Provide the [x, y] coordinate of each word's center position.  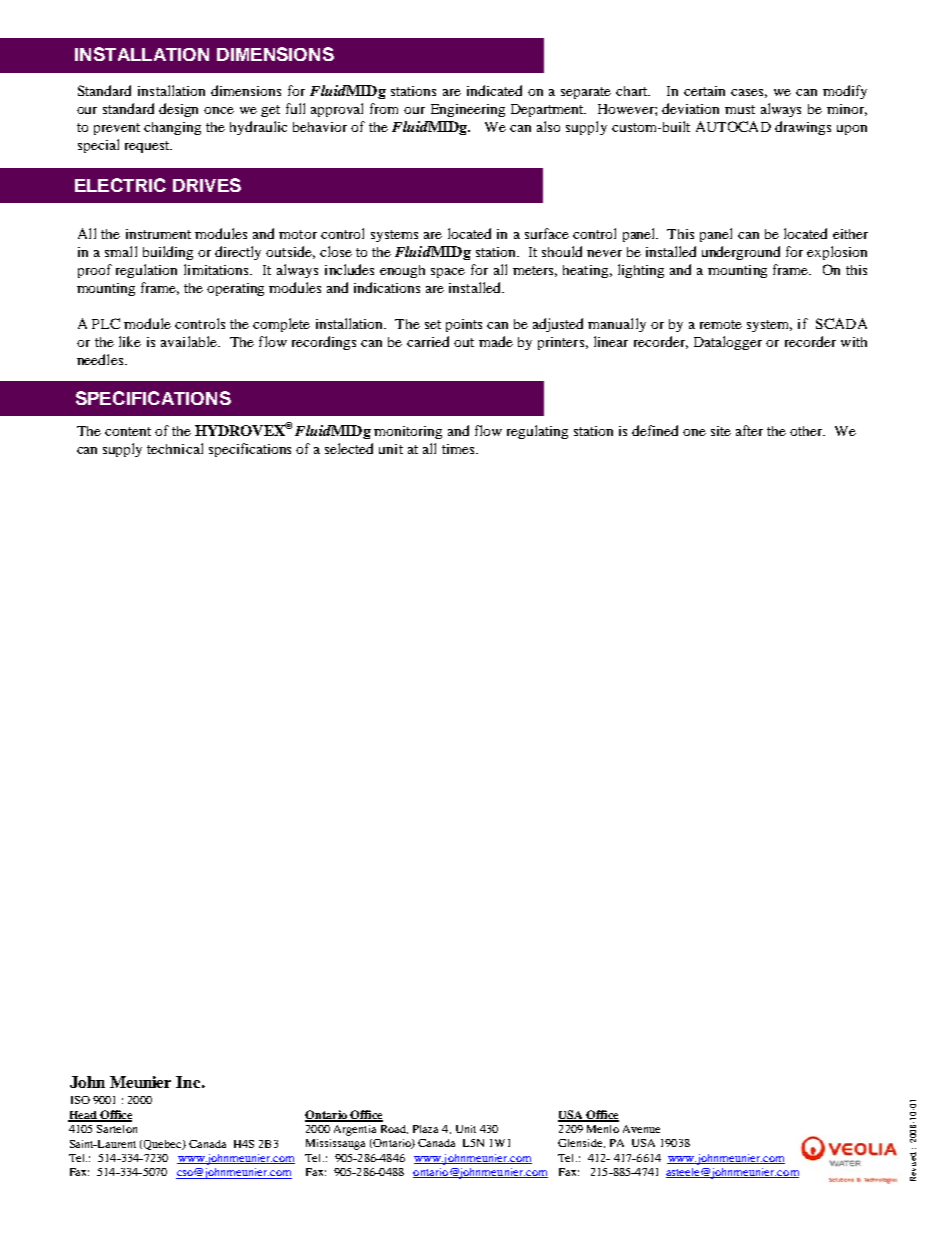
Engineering [468, 110]
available [190, 341]
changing [172, 128]
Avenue [641, 1129]
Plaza [425, 1129]
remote [721, 324]
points [464, 325]
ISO [80, 1100]
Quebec [164, 1145]
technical [175, 448]
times [459, 449]
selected [349, 448]
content [128, 431]
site [721, 431]
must [740, 109]
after [749, 430]
